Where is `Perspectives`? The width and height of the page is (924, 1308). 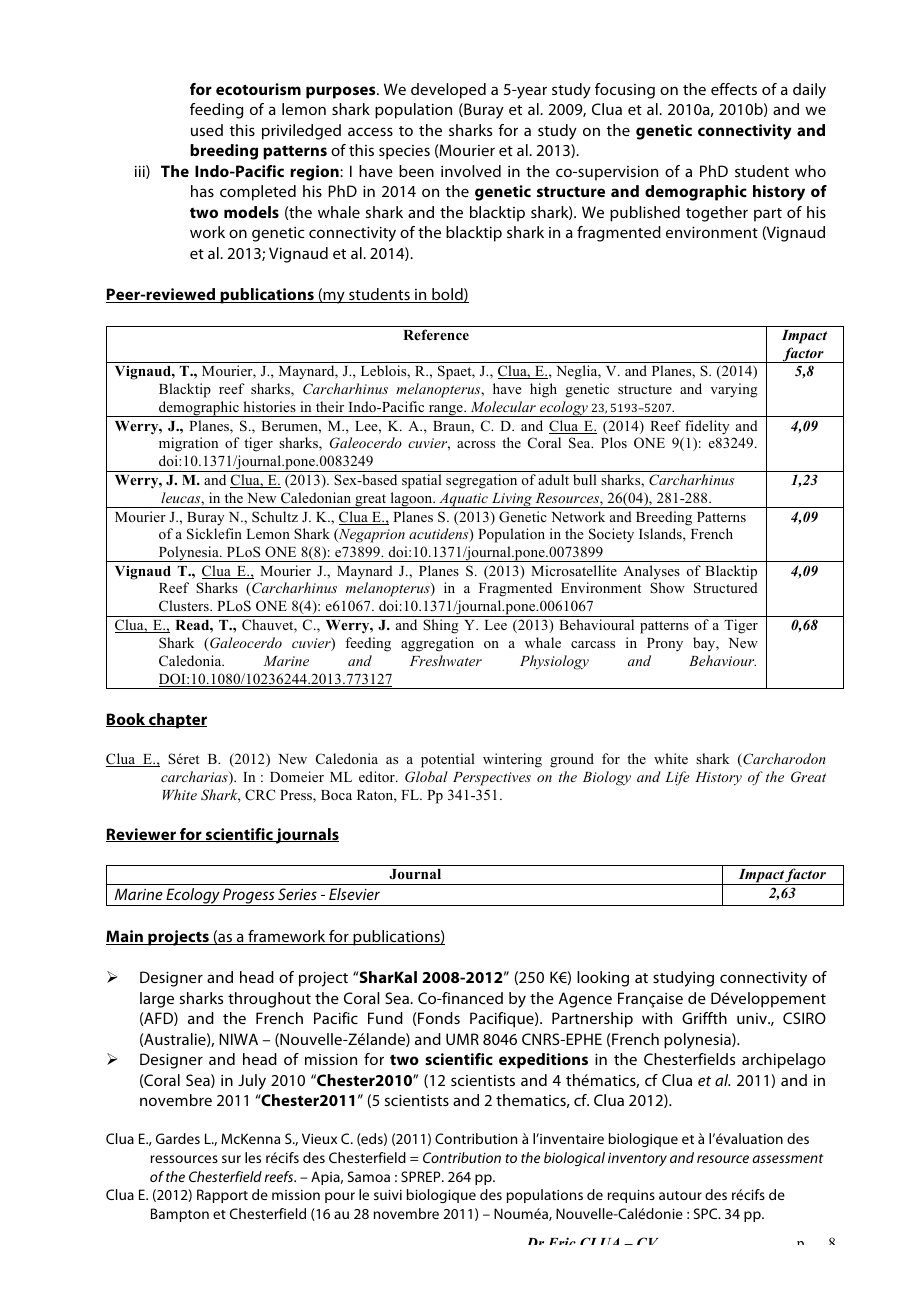 Perspectives is located at coordinates (492, 779).
